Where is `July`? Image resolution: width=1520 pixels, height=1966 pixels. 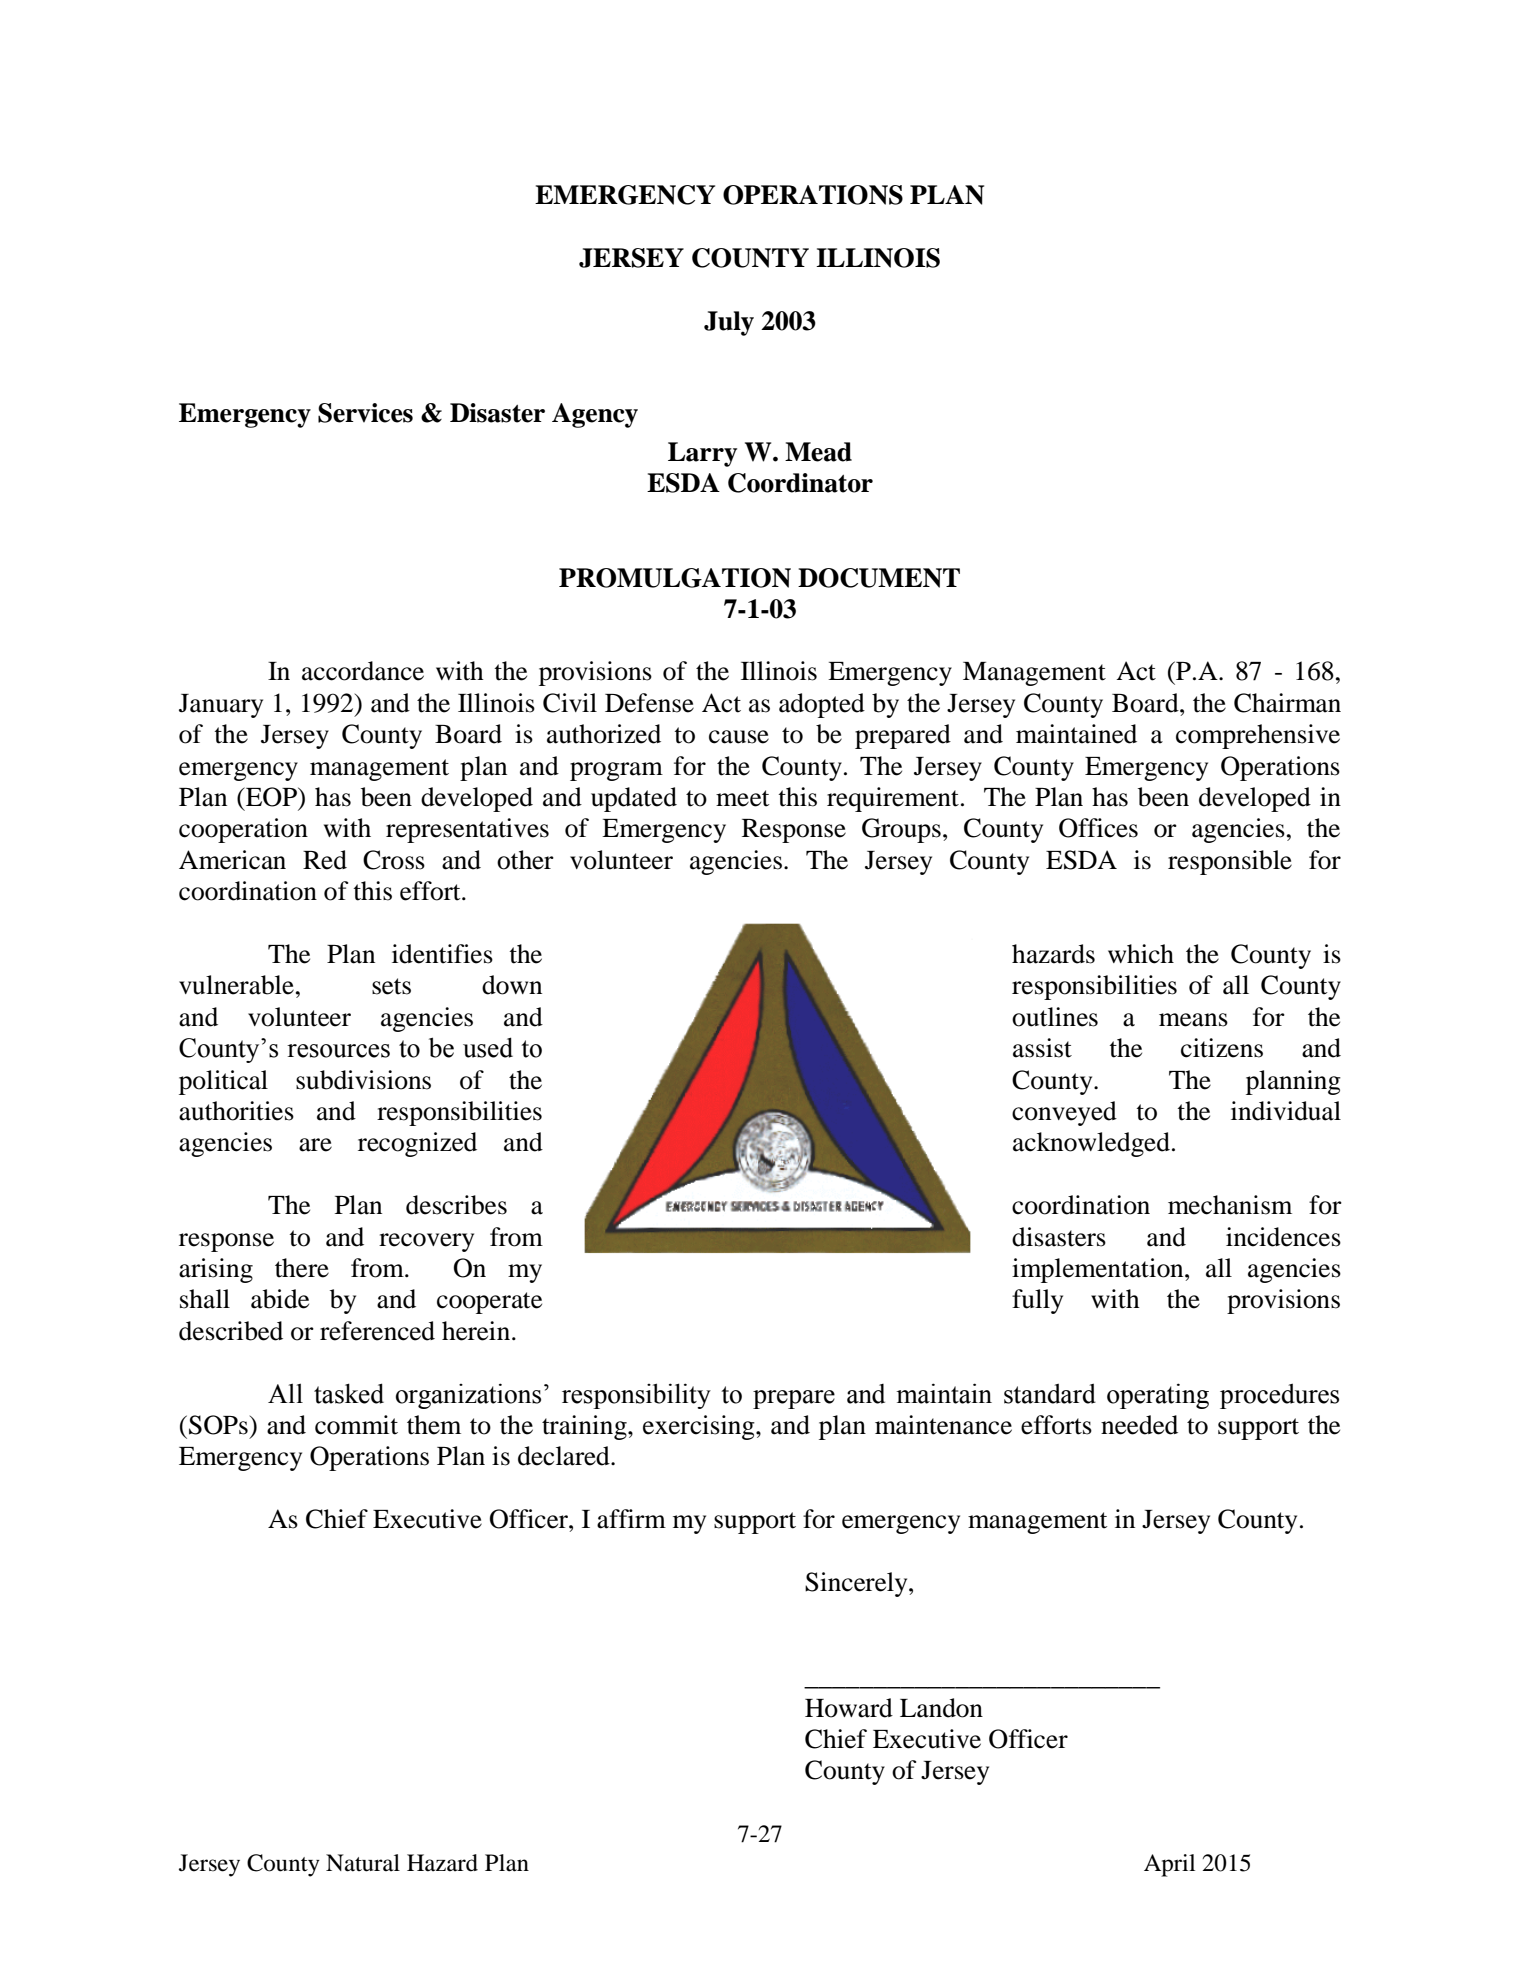
July is located at coordinates (729, 323).
